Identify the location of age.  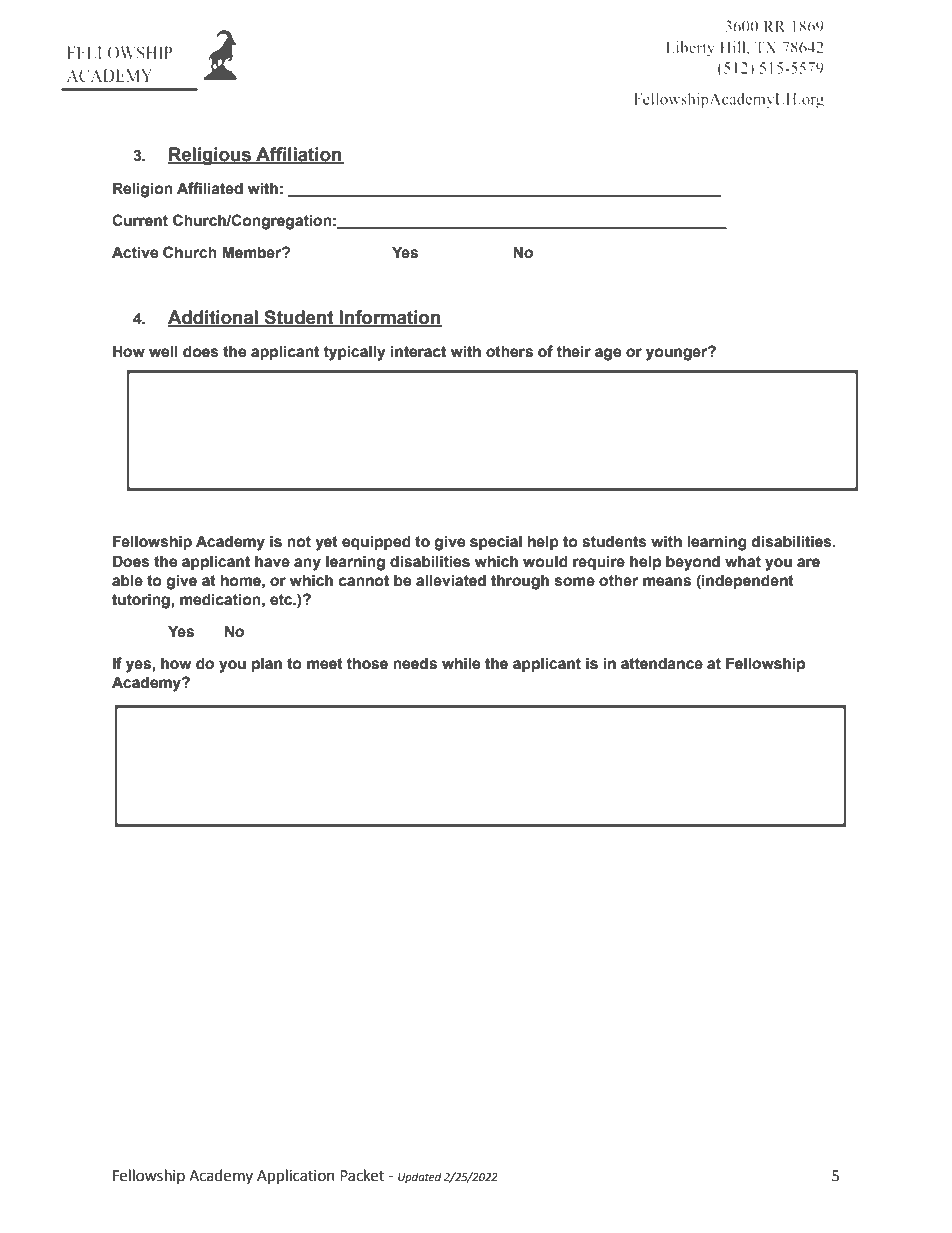
(608, 354).
